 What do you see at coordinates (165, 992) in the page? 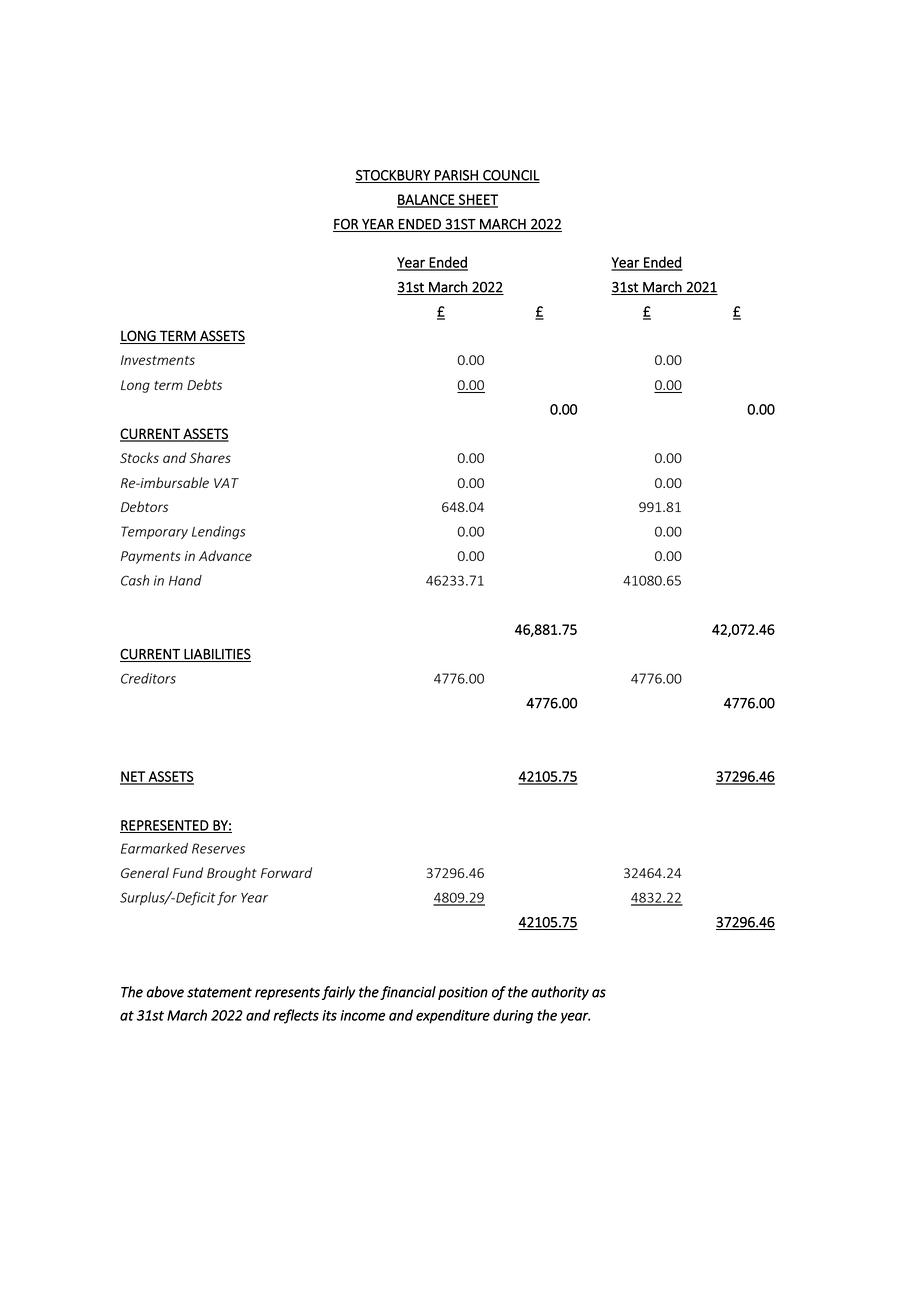
I see `above` at bounding box center [165, 992].
